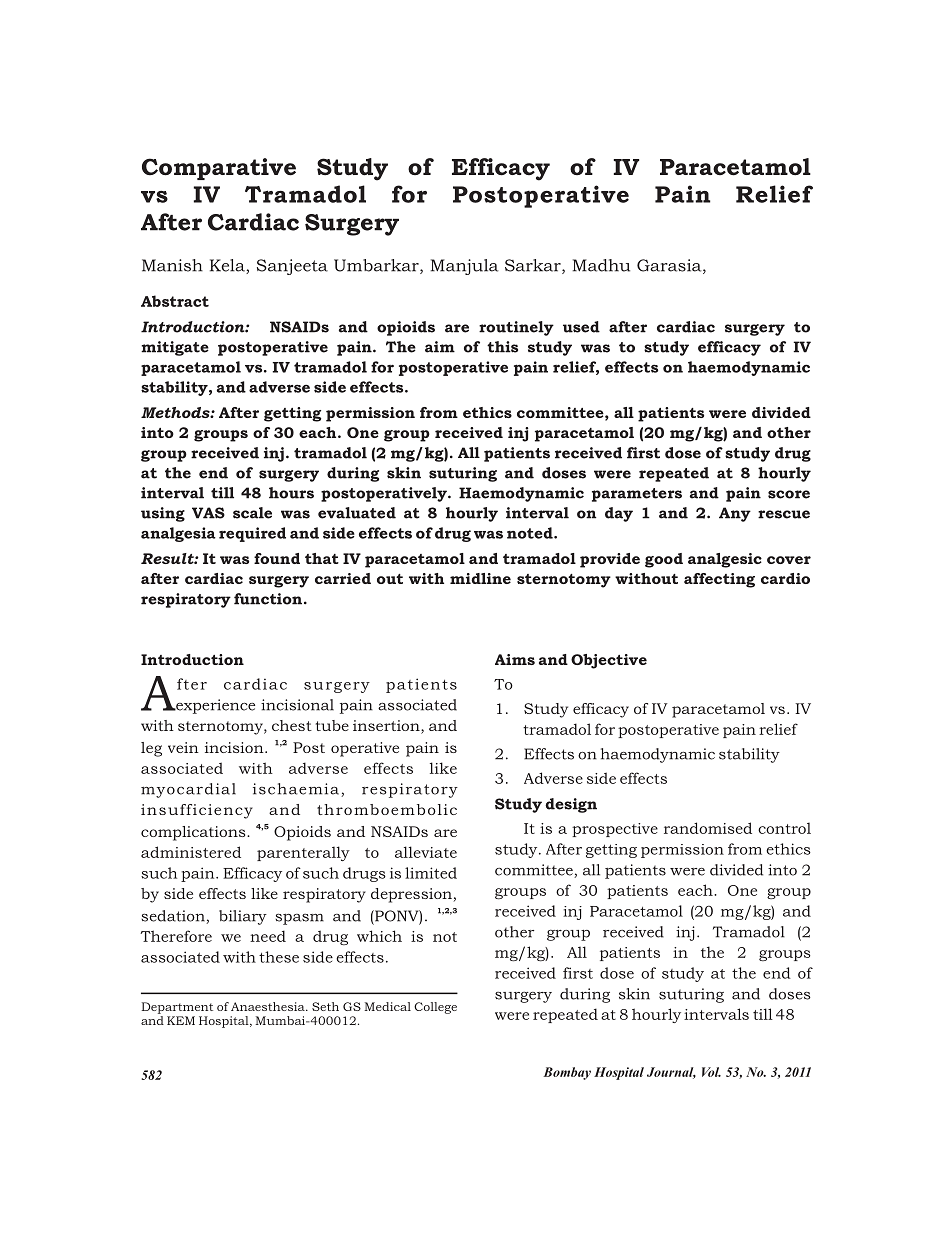  Describe the element at coordinates (219, 169) in the image. I see `Comparative` at that location.
